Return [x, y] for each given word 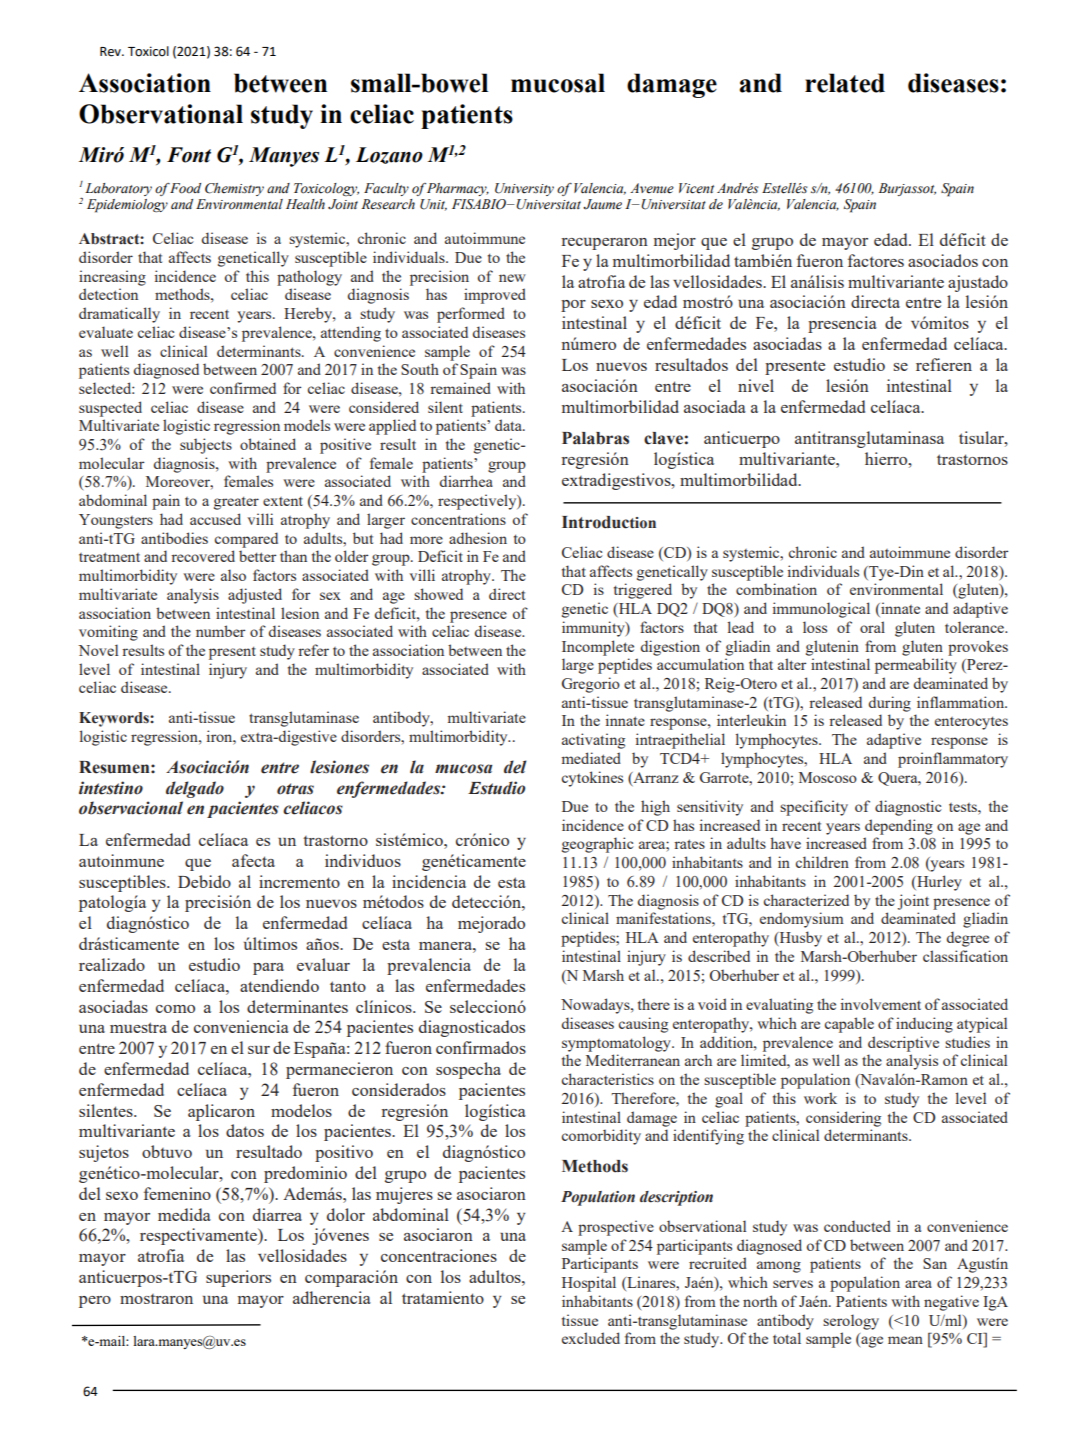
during [890, 704]
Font [189, 155]
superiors [238, 1278]
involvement [881, 1004]
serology [851, 1322]
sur [259, 1050]
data [509, 425]
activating [593, 741]
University [524, 189]
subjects [206, 446]
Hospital [589, 1284]
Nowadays [596, 1006]
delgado [195, 789]
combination [776, 589]
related [845, 83]
